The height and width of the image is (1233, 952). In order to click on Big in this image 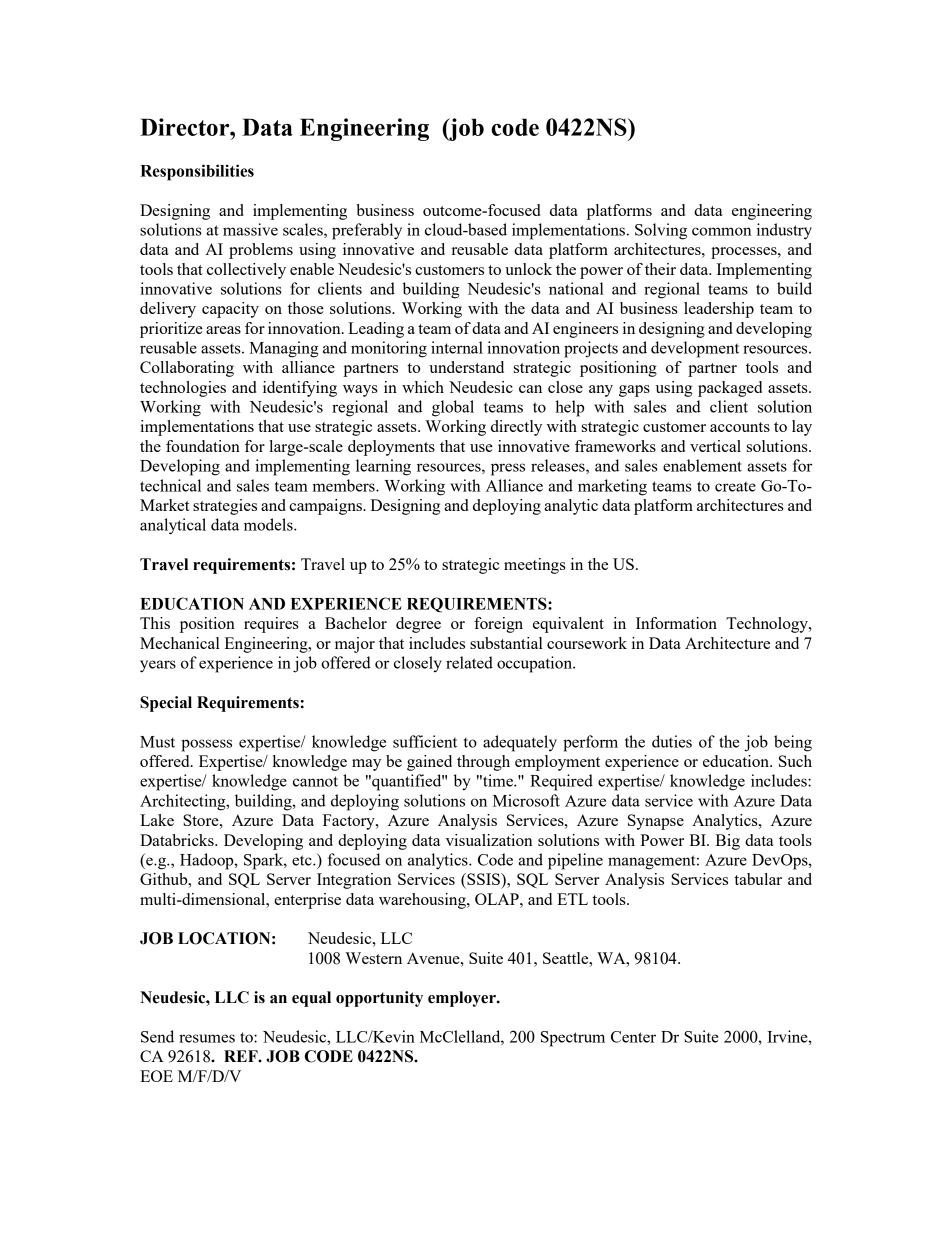, I will do `click(727, 842)`.
